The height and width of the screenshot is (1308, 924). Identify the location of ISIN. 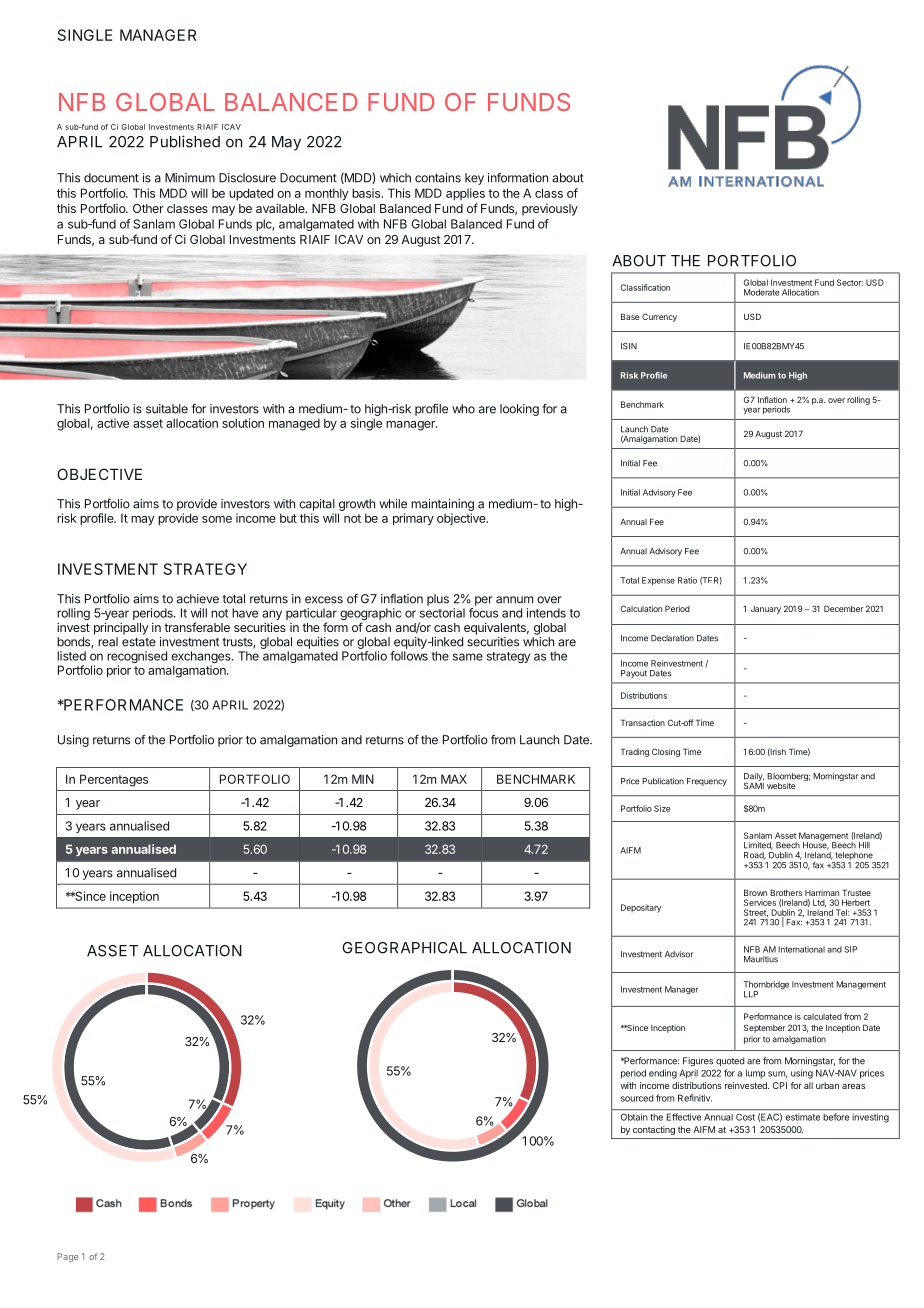
(629, 346).
